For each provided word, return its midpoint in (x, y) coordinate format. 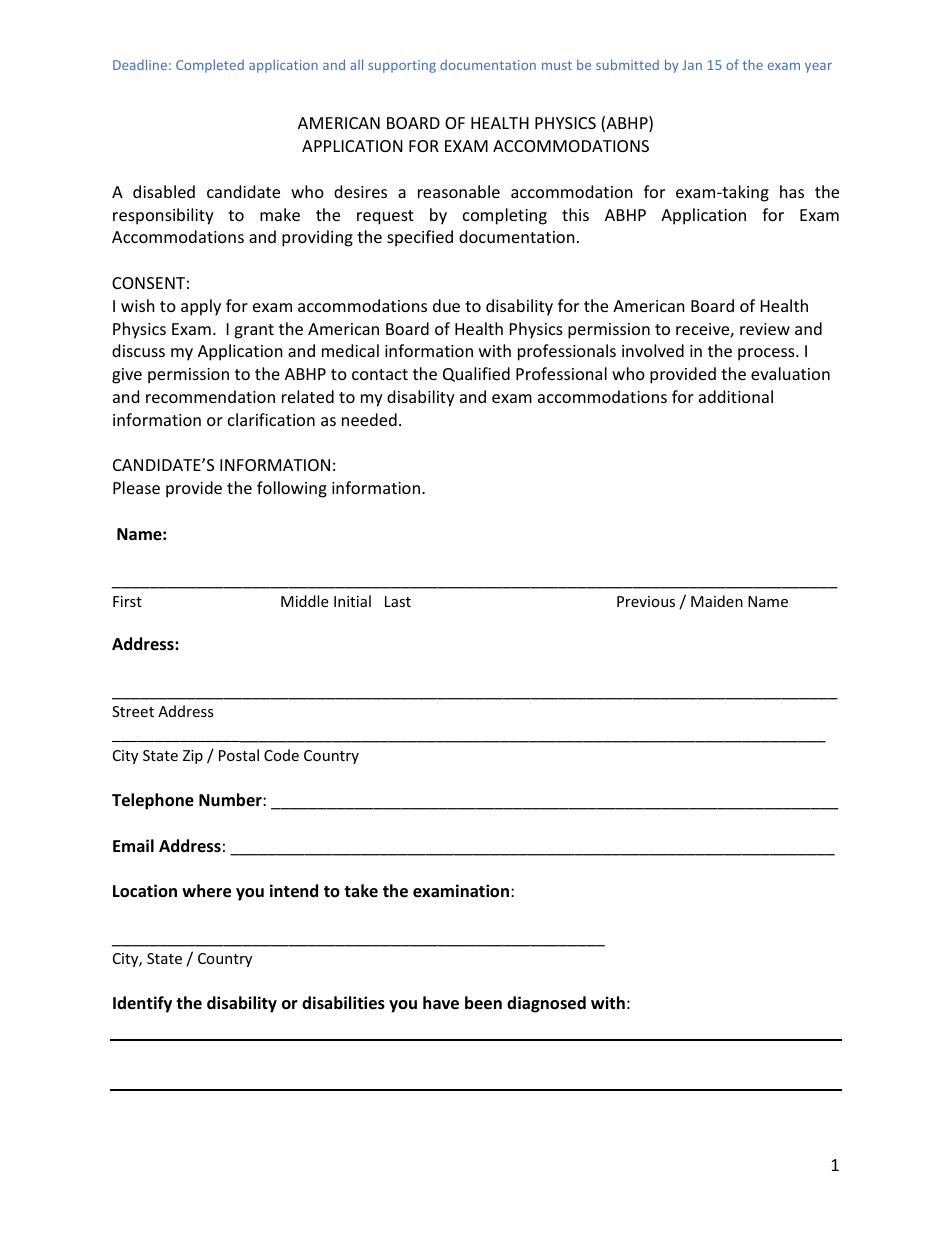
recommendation (210, 396)
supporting (402, 66)
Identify (142, 1004)
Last (398, 601)
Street (133, 711)
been (483, 1003)
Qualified (476, 374)
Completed (210, 66)
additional (736, 396)
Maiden (717, 601)
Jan (692, 65)
